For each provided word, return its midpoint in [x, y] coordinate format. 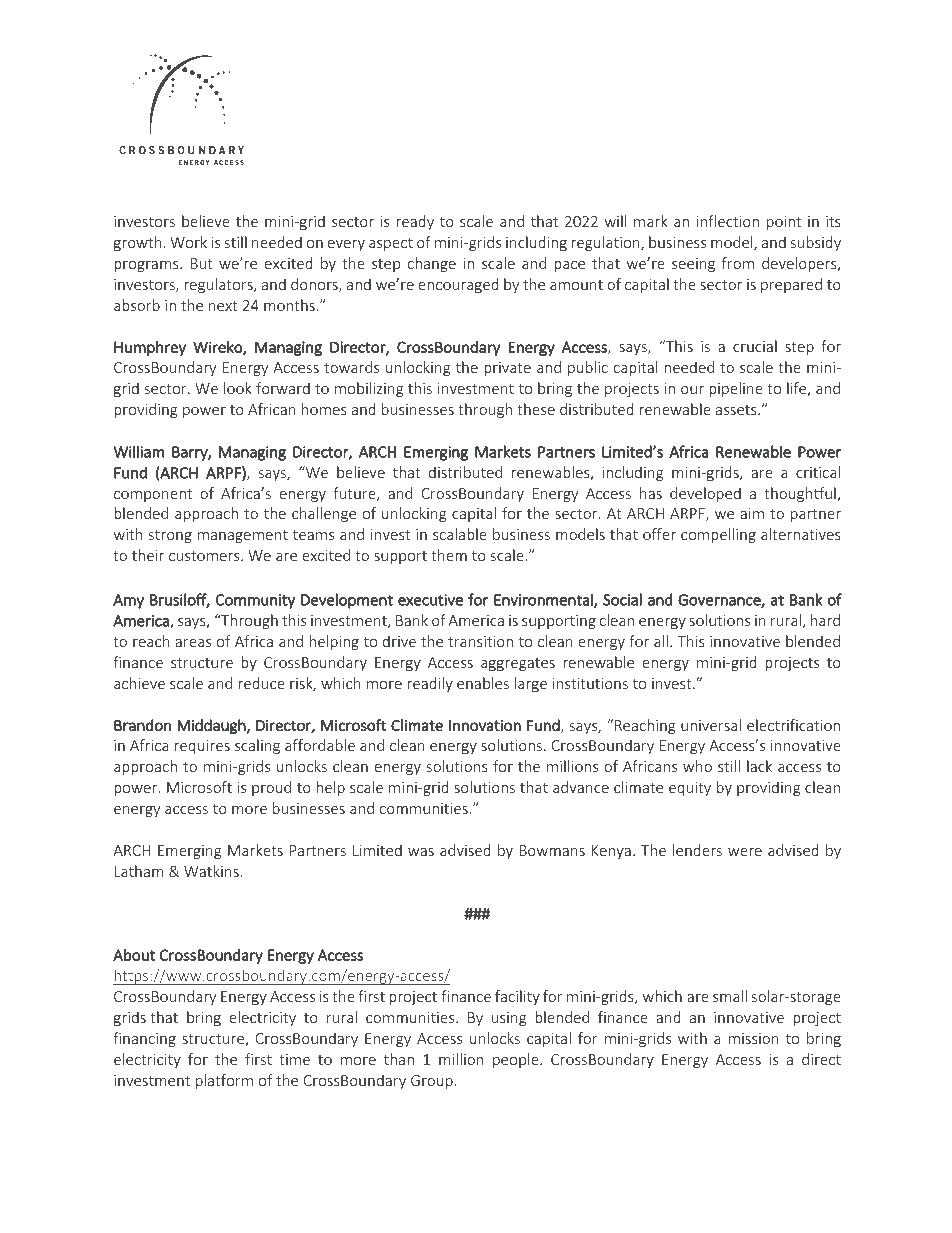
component [153, 495]
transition [480, 641]
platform [224, 1081]
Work [188, 242]
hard [825, 620]
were [745, 852]
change [432, 264]
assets [737, 410]
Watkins [212, 871]
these [536, 409]
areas [193, 643]
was [421, 852]
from [738, 263]
